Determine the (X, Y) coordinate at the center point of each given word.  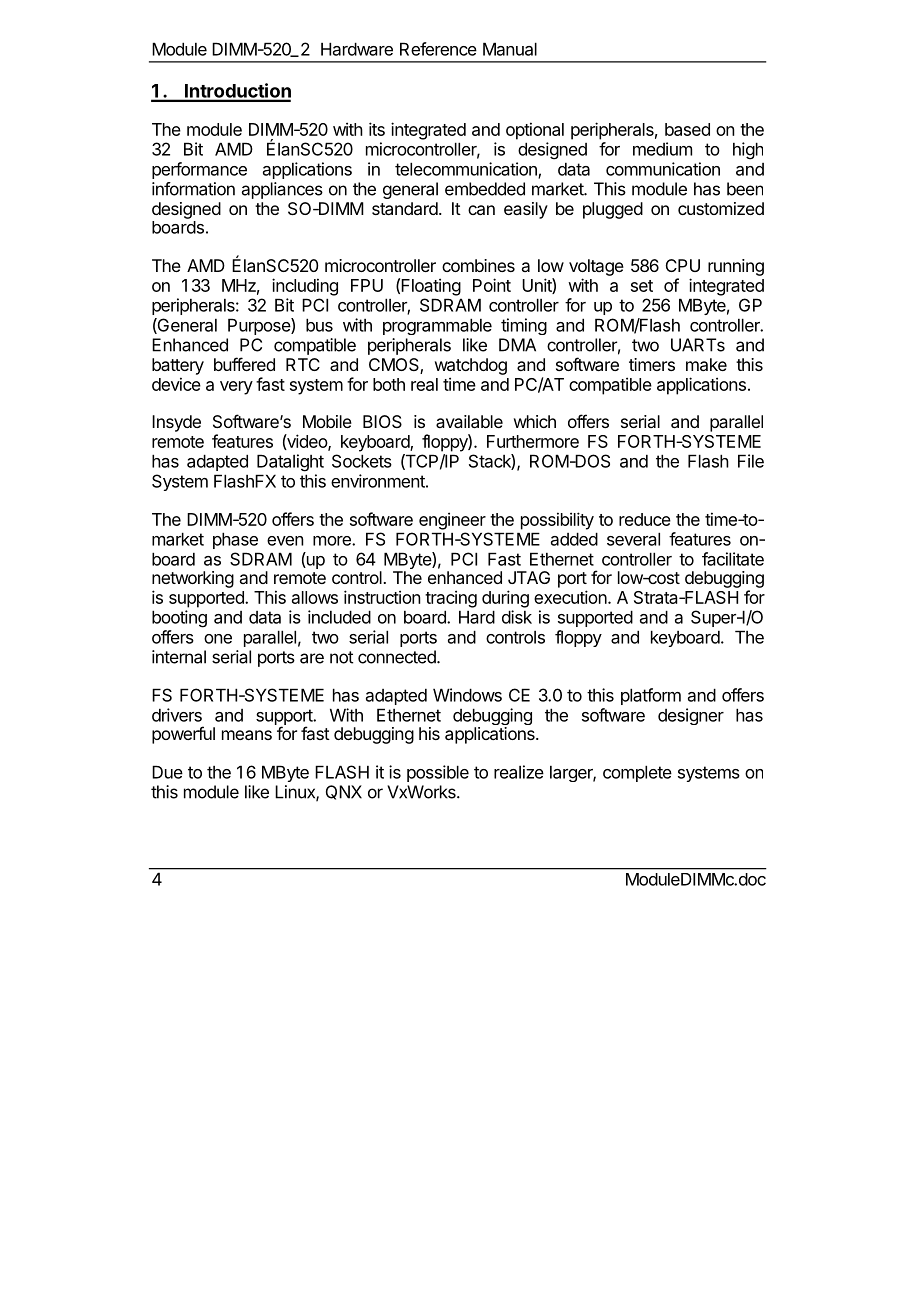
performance (199, 170)
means (247, 735)
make (706, 364)
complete (637, 773)
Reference (438, 49)
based (687, 129)
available (469, 421)
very (236, 388)
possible (438, 773)
